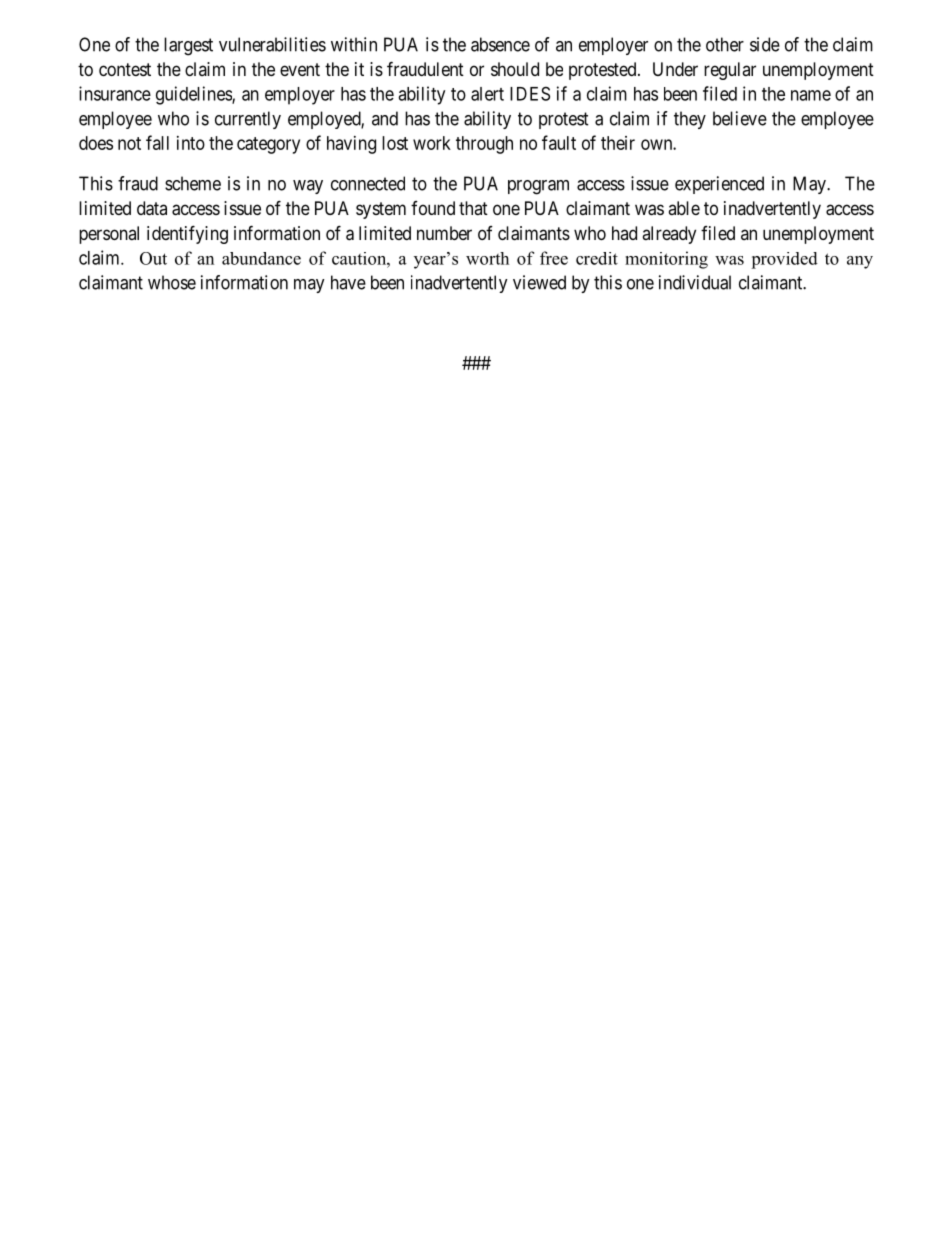  Describe the element at coordinates (194, 95) in the screenshot. I see `guidelines` at that location.
